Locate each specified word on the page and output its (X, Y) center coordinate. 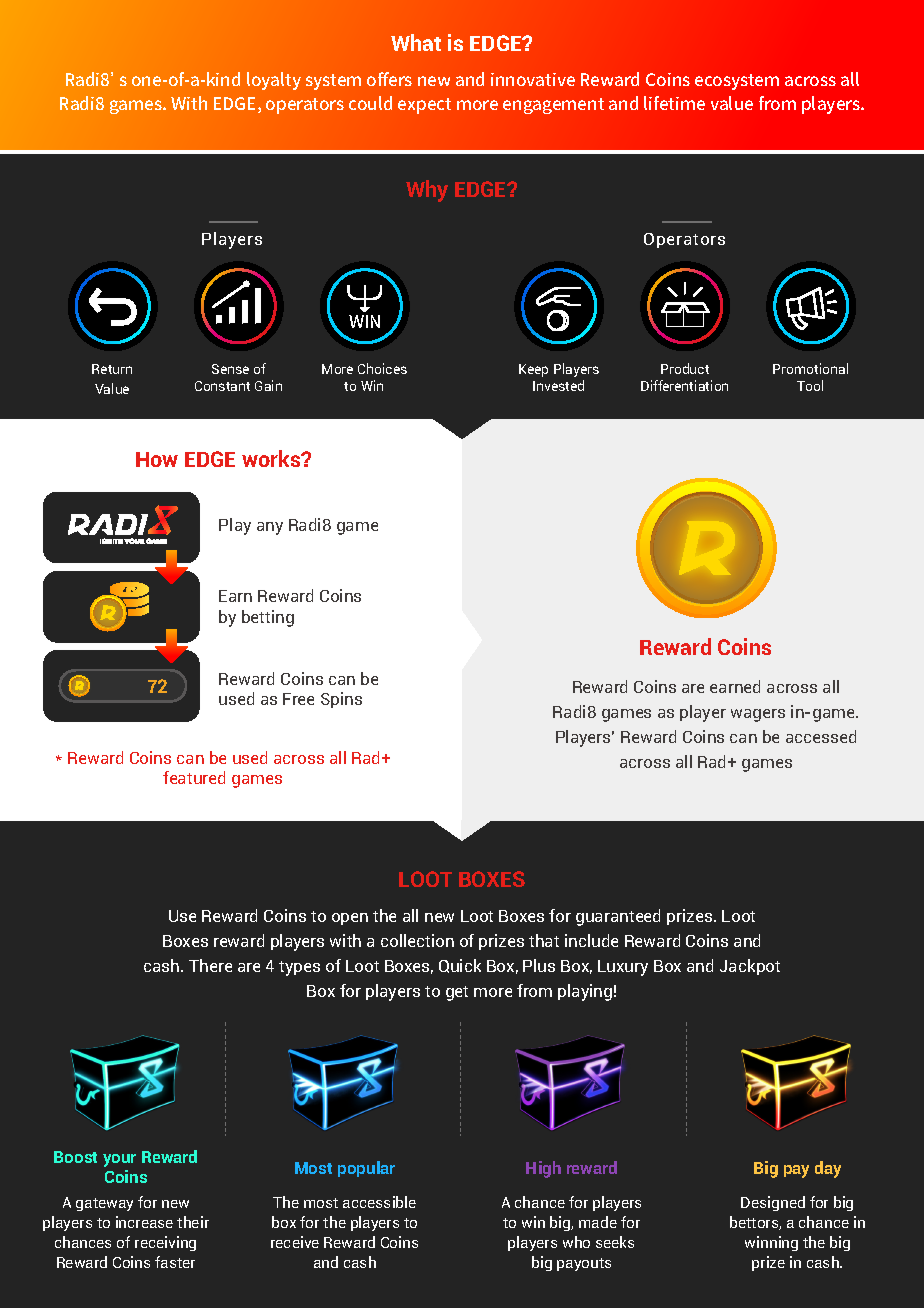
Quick (460, 966)
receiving (165, 1243)
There (210, 965)
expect (424, 106)
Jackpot (750, 967)
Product (685, 368)
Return (112, 369)
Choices (382, 368)
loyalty (274, 81)
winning (771, 1243)
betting (268, 618)
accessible (379, 1202)
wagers (758, 715)
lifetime (674, 103)
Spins (341, 700)
